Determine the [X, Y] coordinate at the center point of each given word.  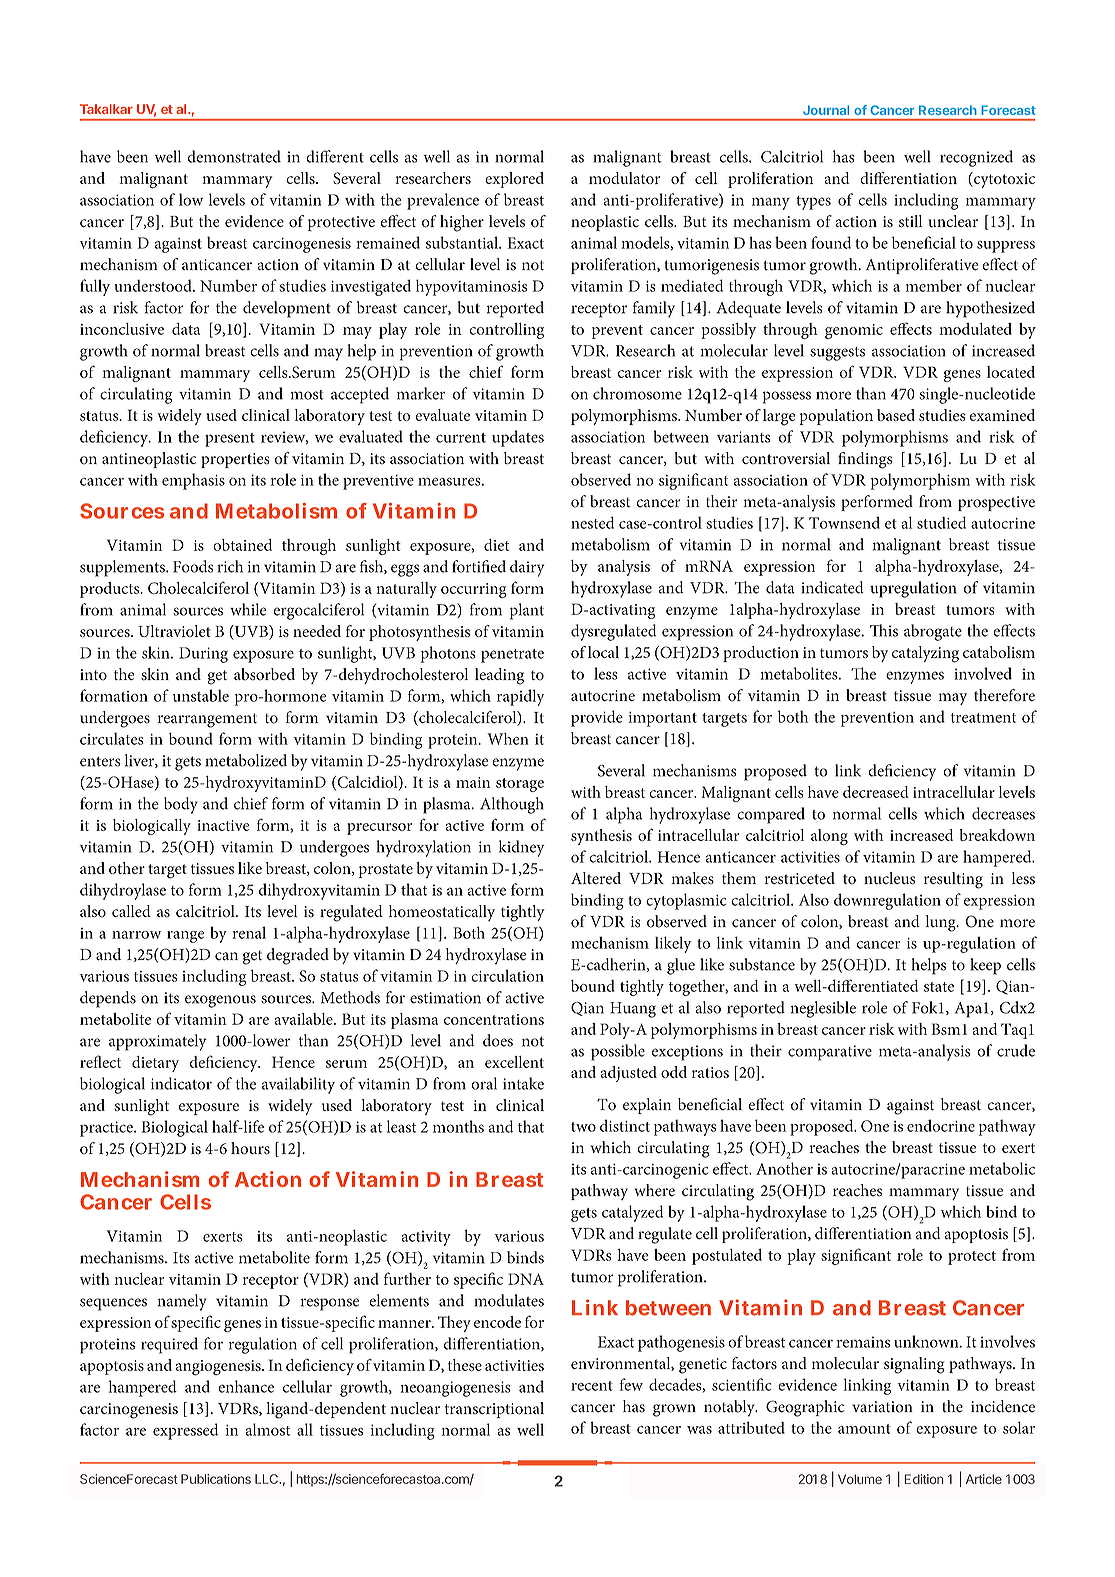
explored [514, 180]
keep [985, 966]
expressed [186, 1431]
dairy [527, 568]
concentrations [494, 1019]
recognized [976, 158]
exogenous [220, 1001]
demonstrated [234, 156]
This [884, 630]
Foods [193, 566]
